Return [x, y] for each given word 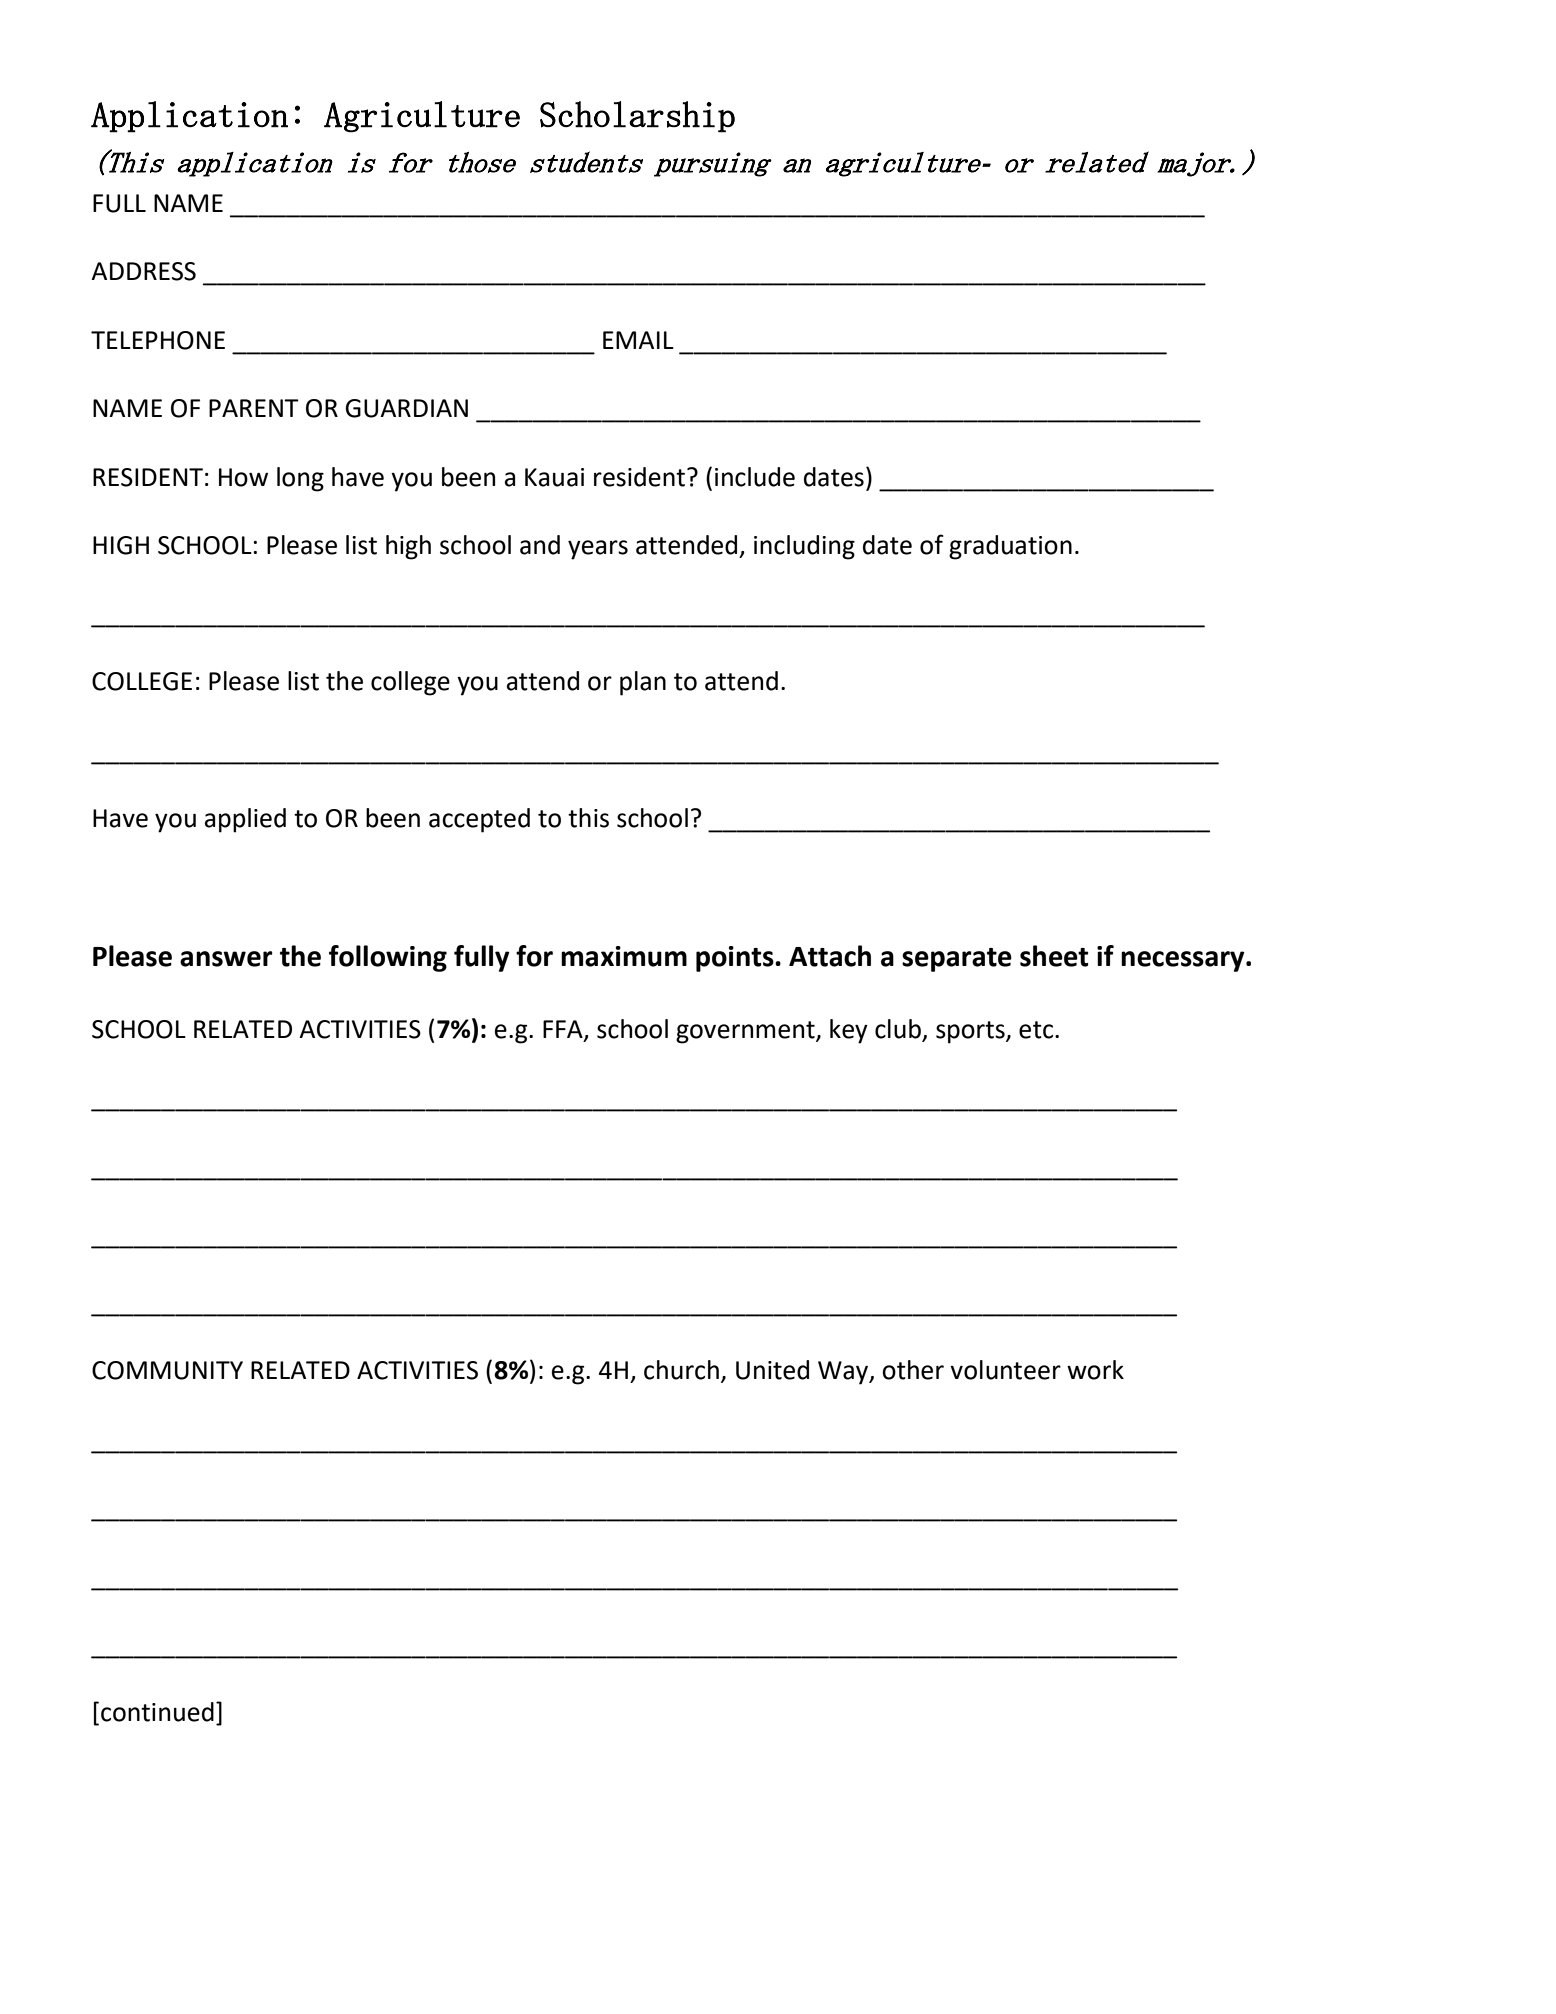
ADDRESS [143, 271]
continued [157, 1712]
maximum [624, 956]
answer [226, 959]
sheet [1054, 956]
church [681, 1370]
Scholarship [637, 117]
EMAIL [638, 340]
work [1095, 1370]
